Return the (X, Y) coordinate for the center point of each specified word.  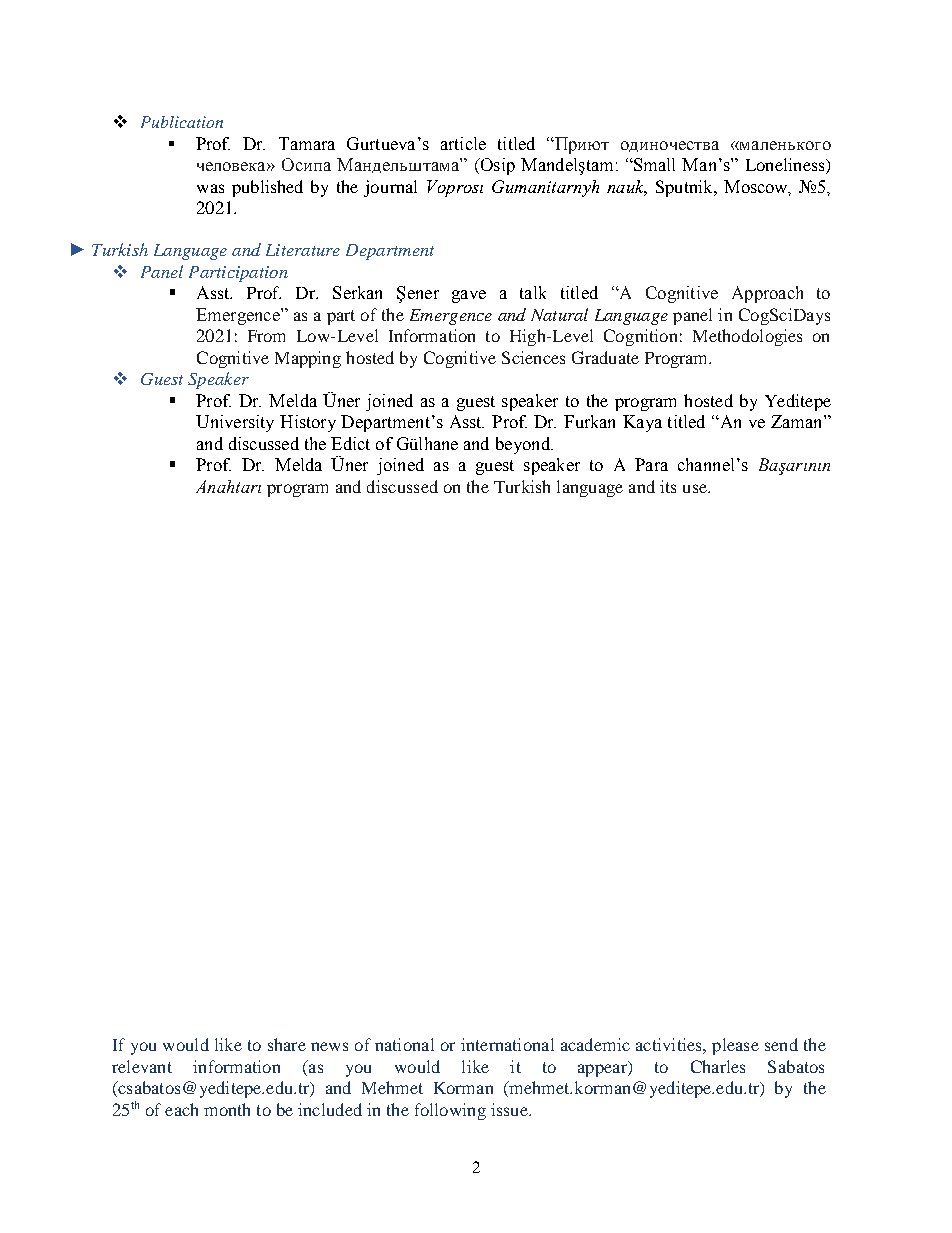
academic (595, 1044)
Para (651, 464)
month (227, 1109)
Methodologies (747, 337)
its (668, 486)
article (463, 143)
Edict (350, 443)
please (735, 1046)
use (696, 488)
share (287, 1044)
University (235, 423)
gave (469, 296)
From (266, 336)
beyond (524, 445)
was (210, 188)
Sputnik (685, 188)
